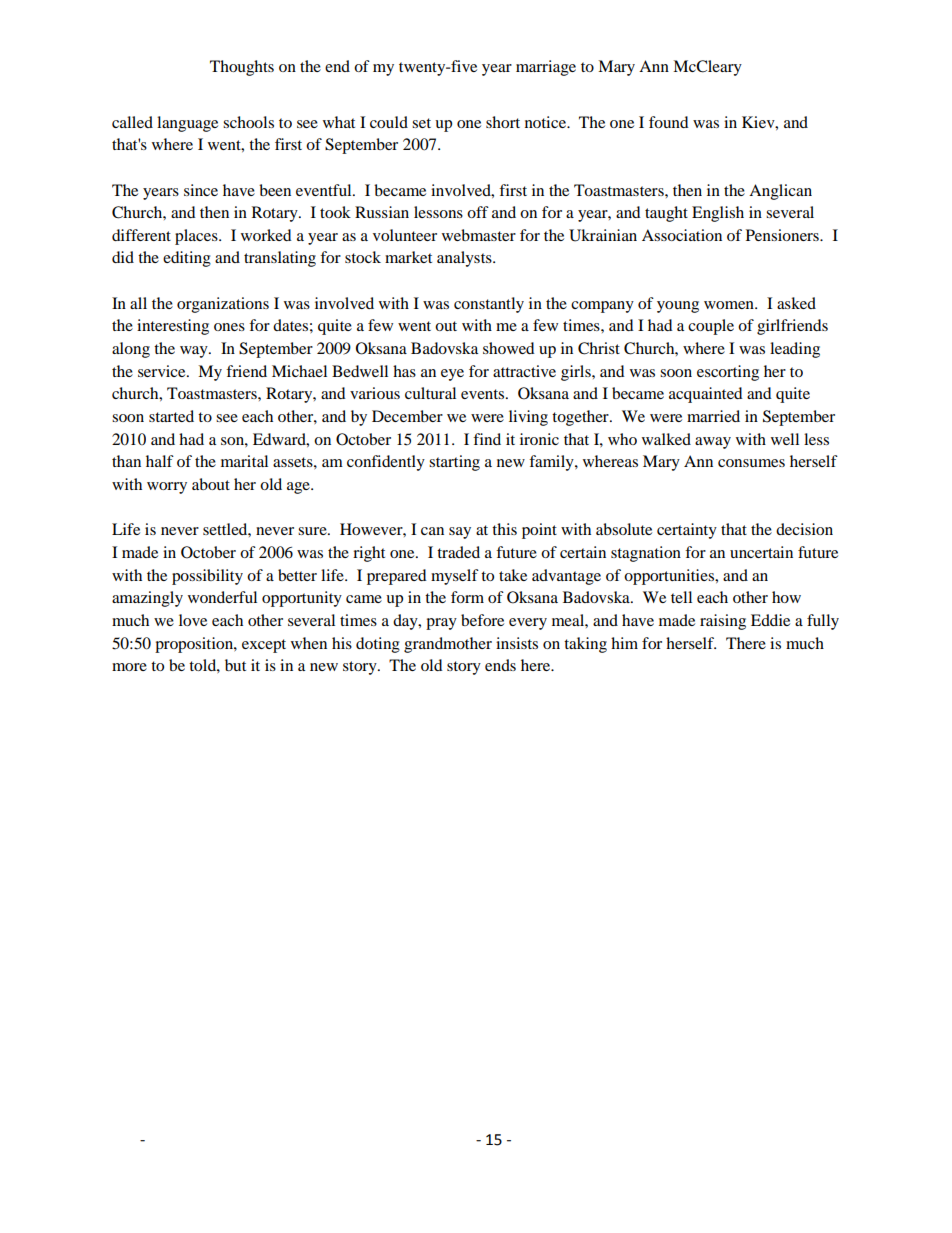  What do you see at coordinates (452, 375) in the document?
I see `eye` at bounding box center [452, 375].
